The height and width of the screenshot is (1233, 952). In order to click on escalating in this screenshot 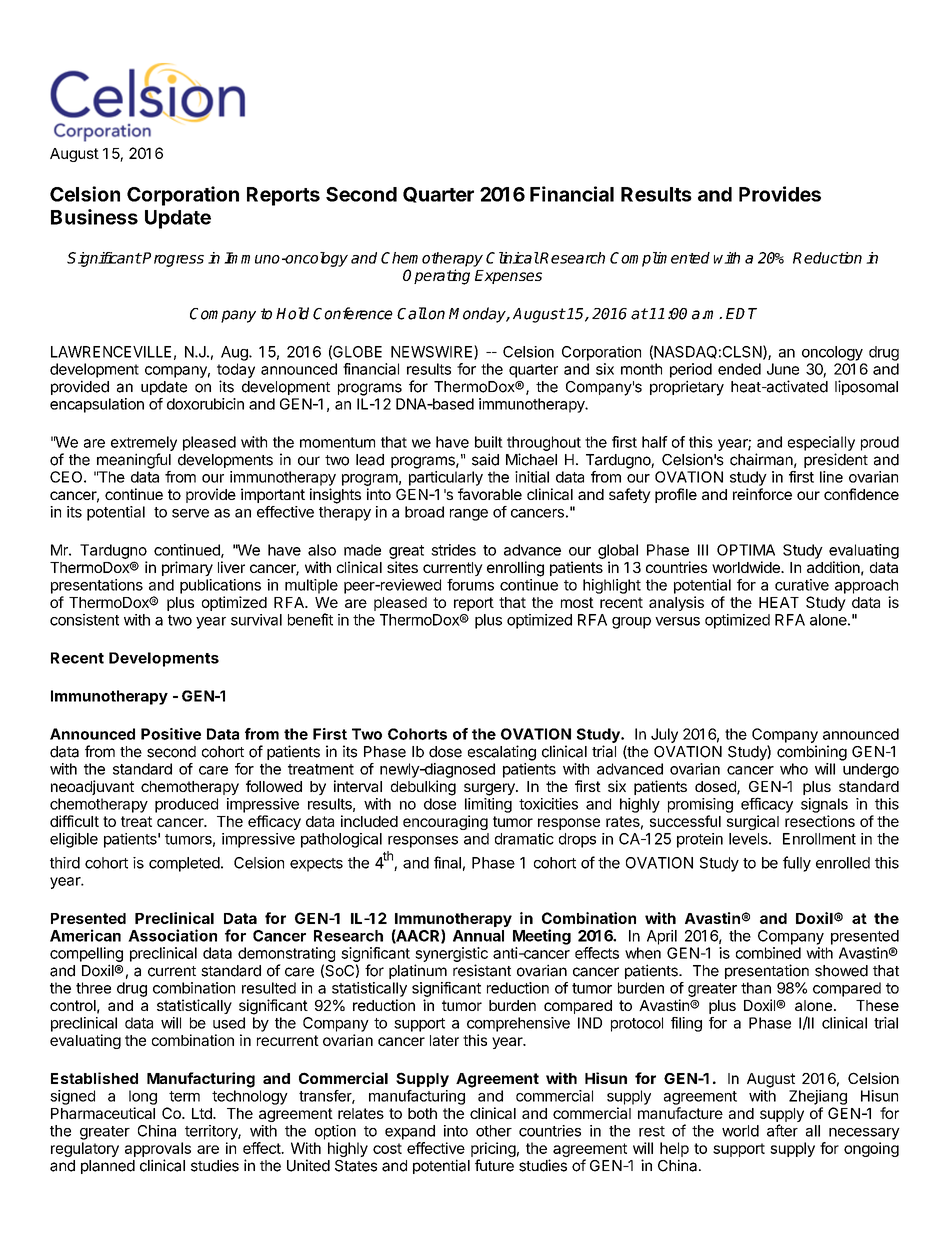, I will do `click(502, 753)`.
